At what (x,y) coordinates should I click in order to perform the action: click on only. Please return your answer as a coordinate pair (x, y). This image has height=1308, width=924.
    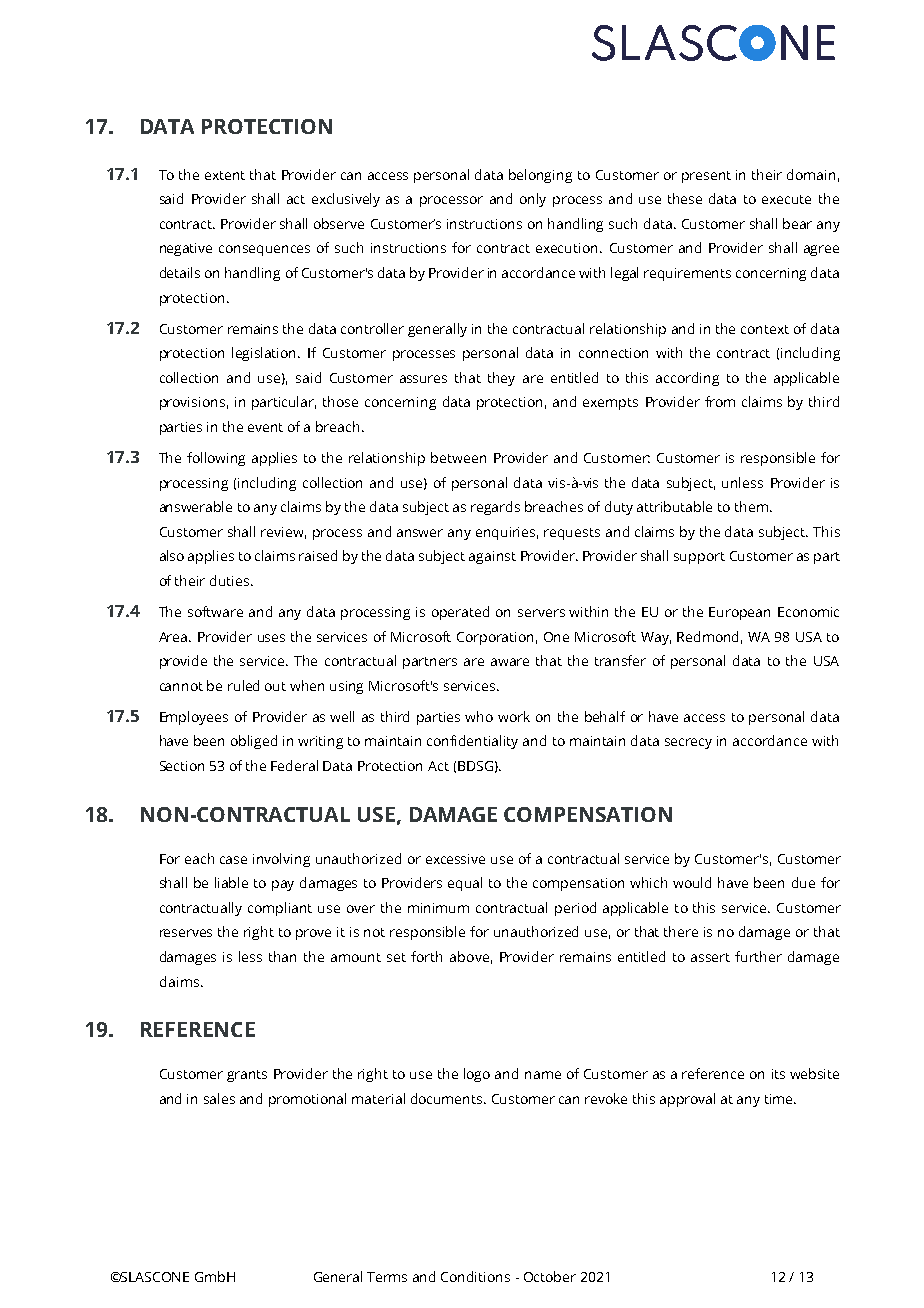
    Looking at the image, I should click on (533, 200).
